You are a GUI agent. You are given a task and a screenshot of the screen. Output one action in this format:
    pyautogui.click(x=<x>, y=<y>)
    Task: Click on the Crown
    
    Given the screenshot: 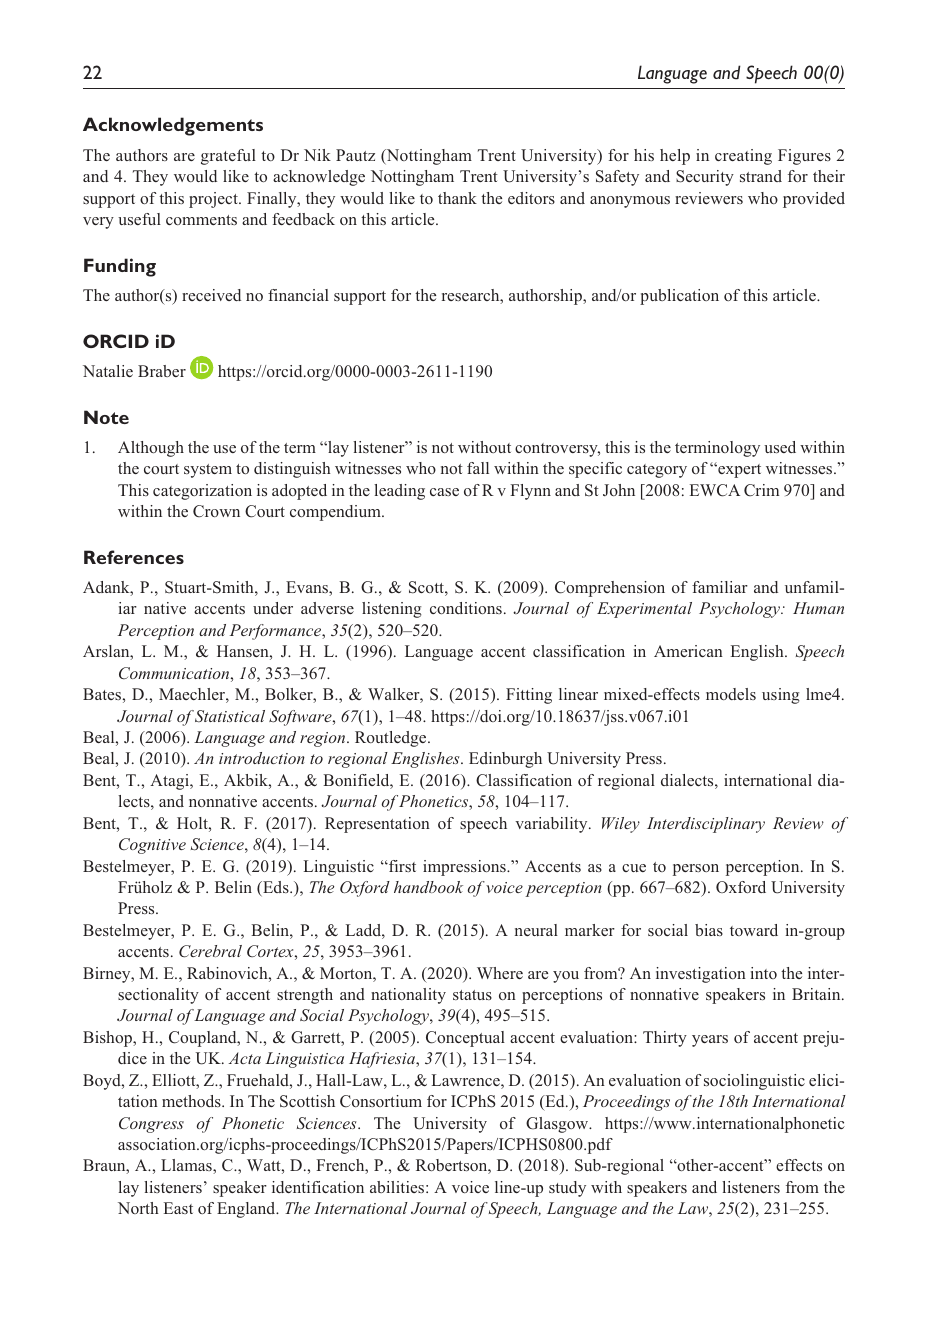 What is the action you would take?
    pyautogui.click(x=216, y=511)
